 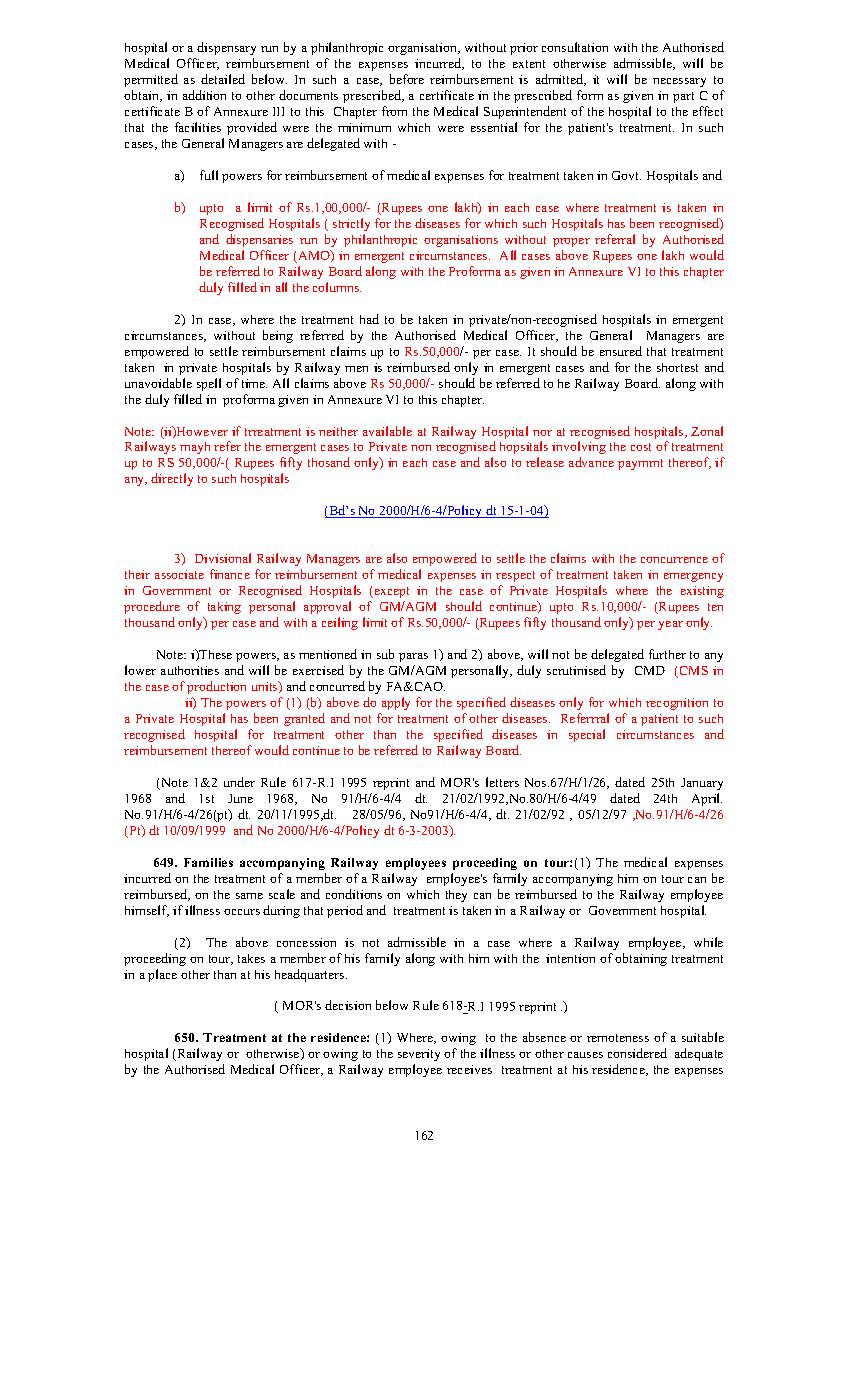 What do you see at coordinates (502, 782) in the screenshot?
I see `letters` at bounding box center [502, 782].
